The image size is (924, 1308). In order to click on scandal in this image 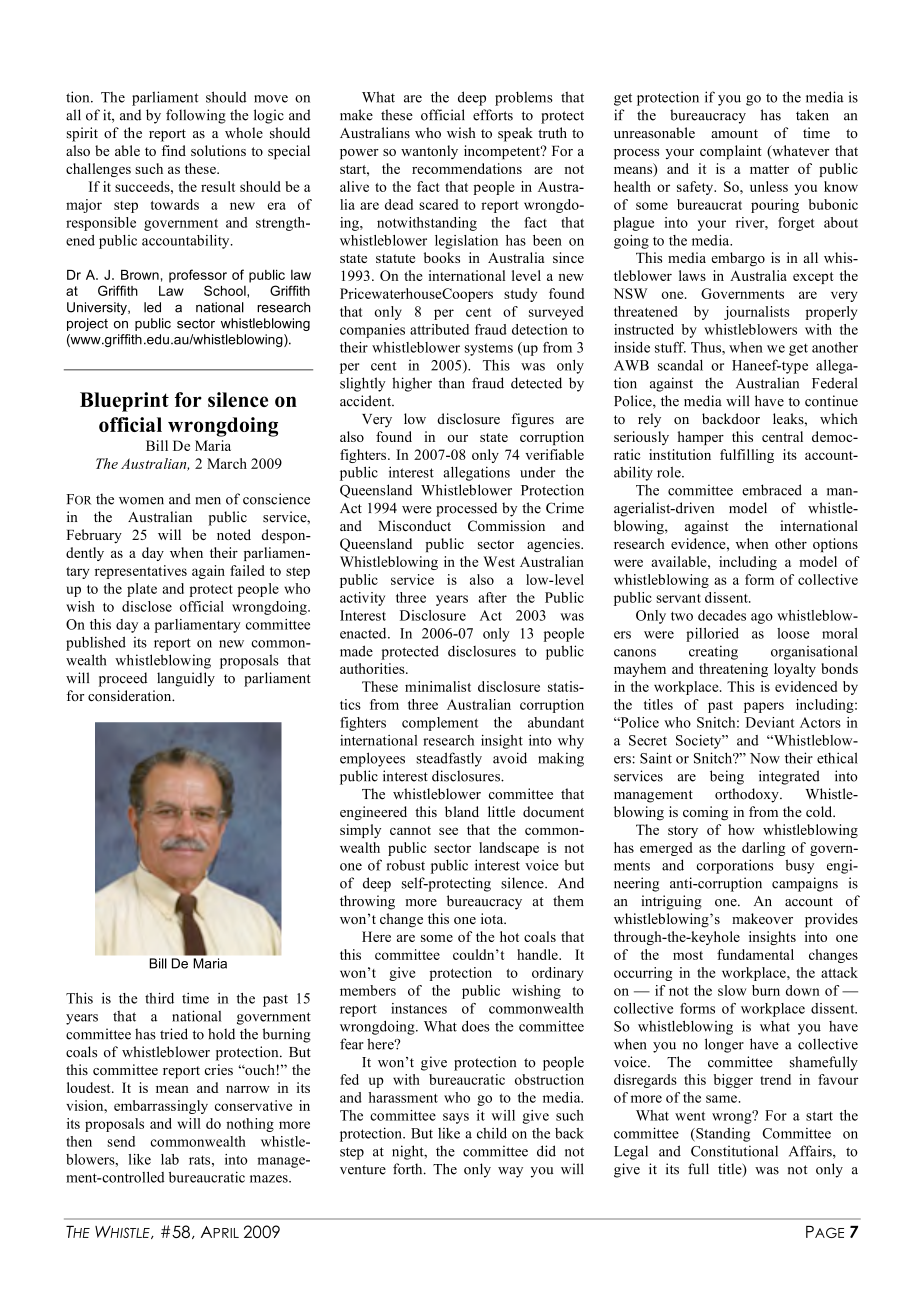, I will do `click(680, 365)`.
